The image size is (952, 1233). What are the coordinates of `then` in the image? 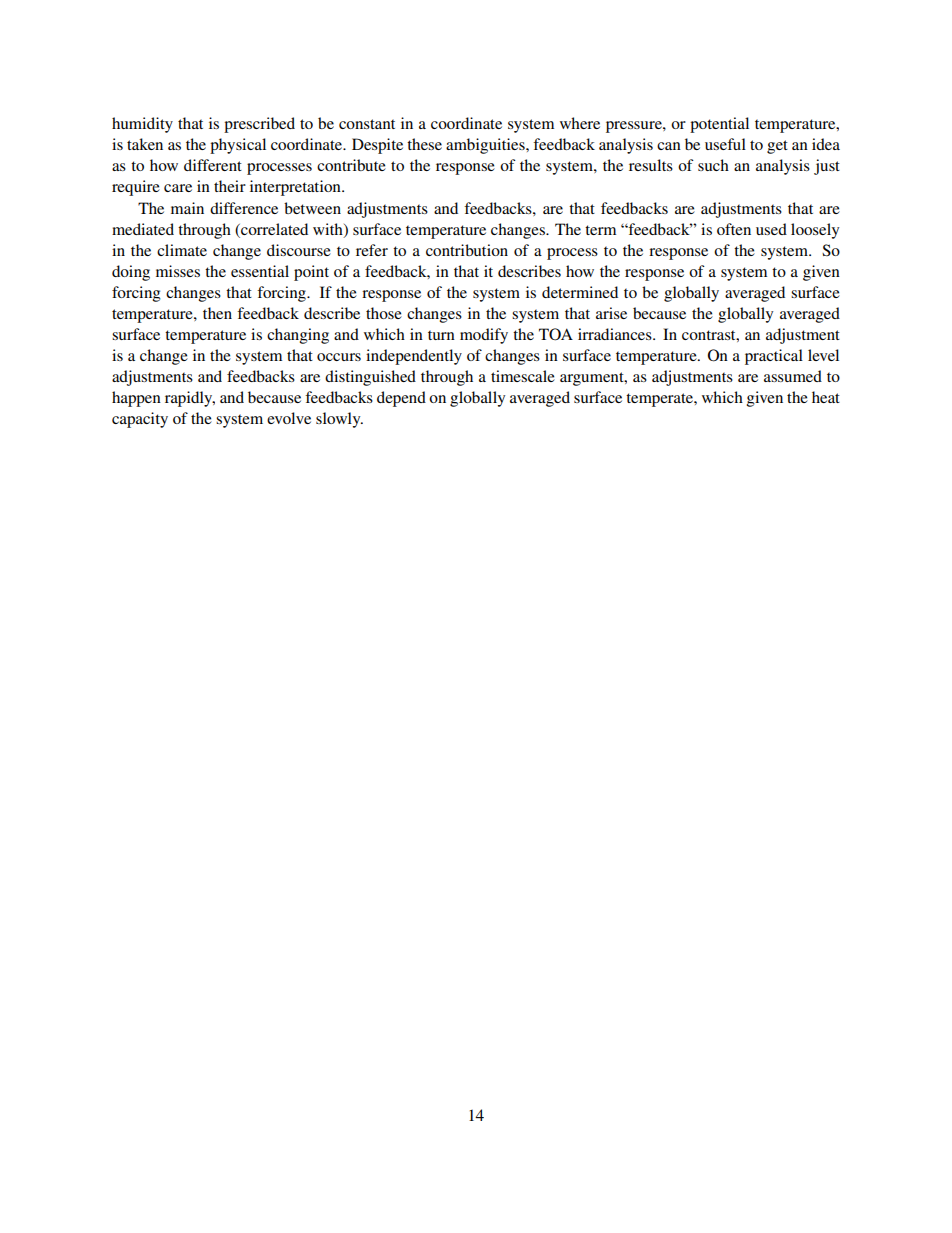 It's located at (217, 313).
